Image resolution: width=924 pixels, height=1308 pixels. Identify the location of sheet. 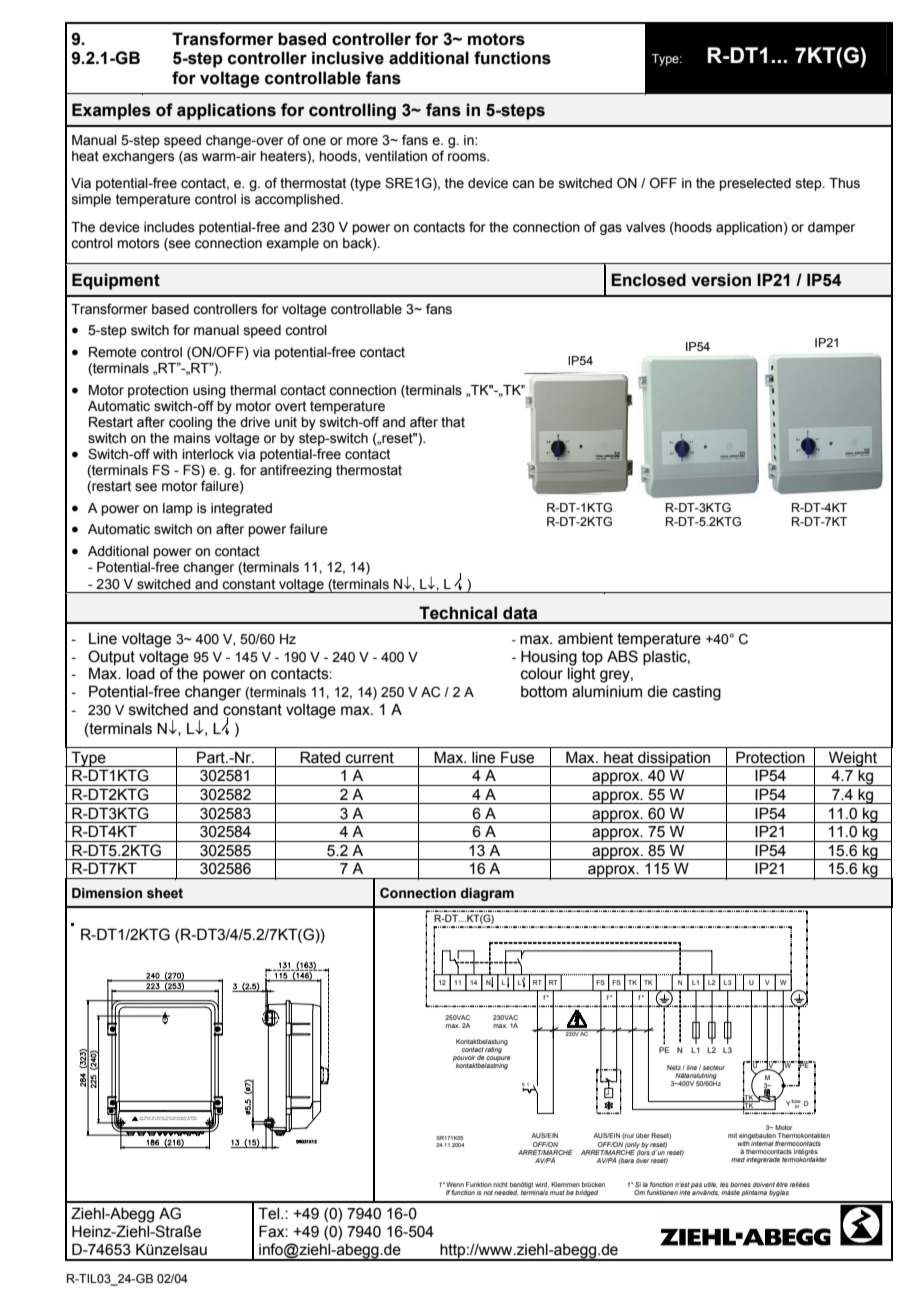
(165, 893).
